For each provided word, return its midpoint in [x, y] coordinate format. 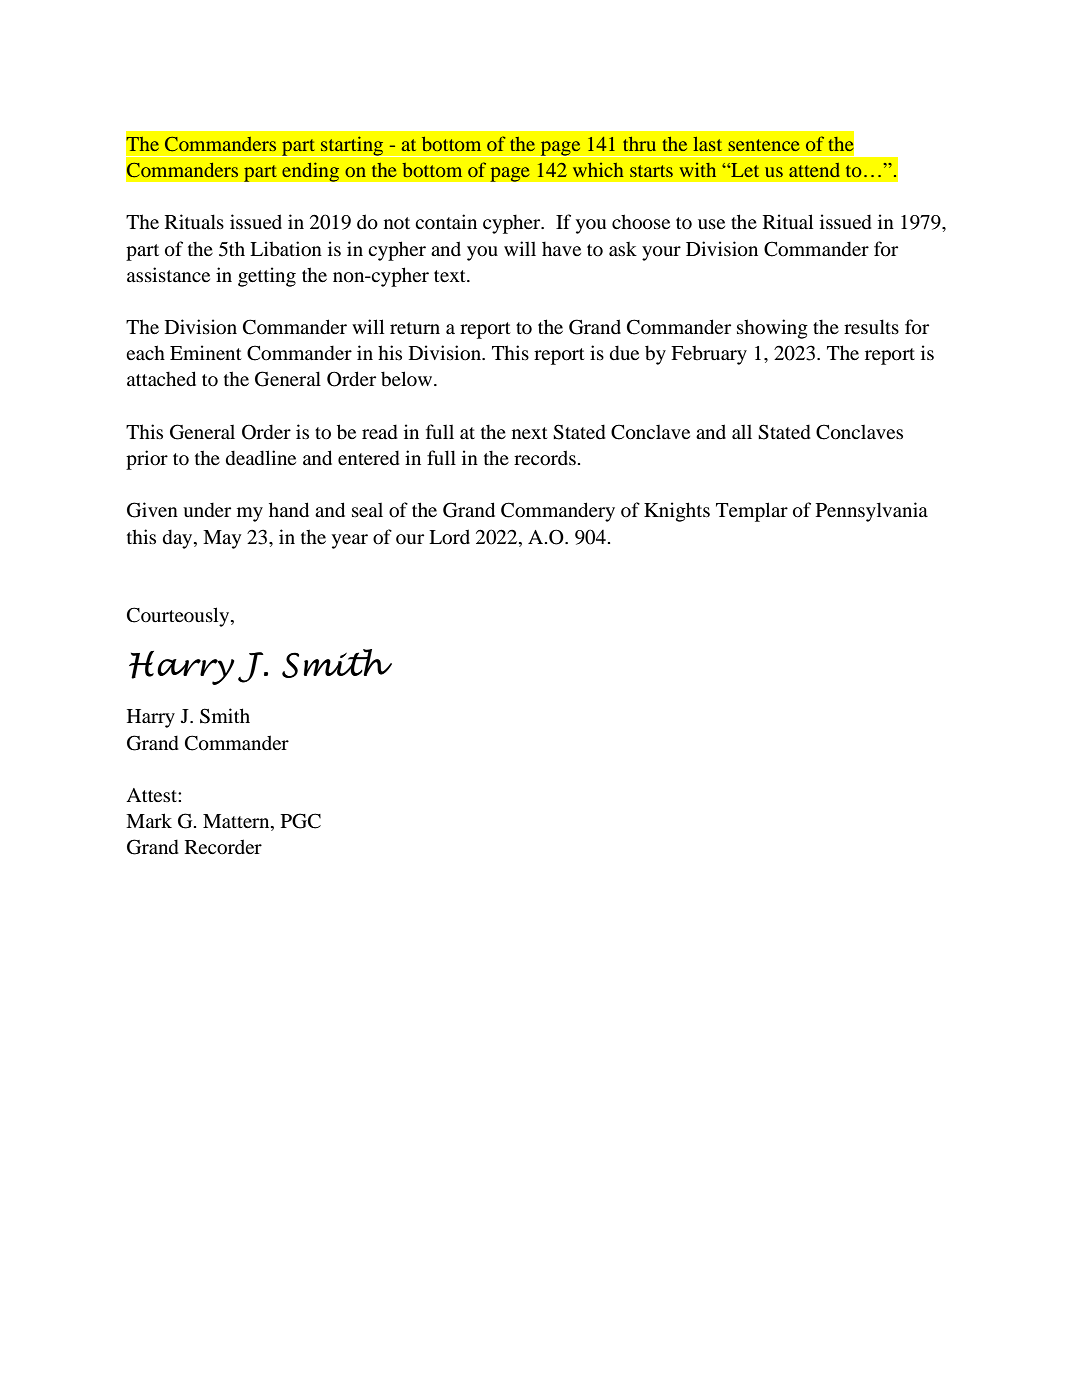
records [545, 458]
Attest [152, 795]
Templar [752, 512]
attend [814, 170]
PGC [301, 821]
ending [311, 172]
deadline [261, 458]
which [598, 170]
